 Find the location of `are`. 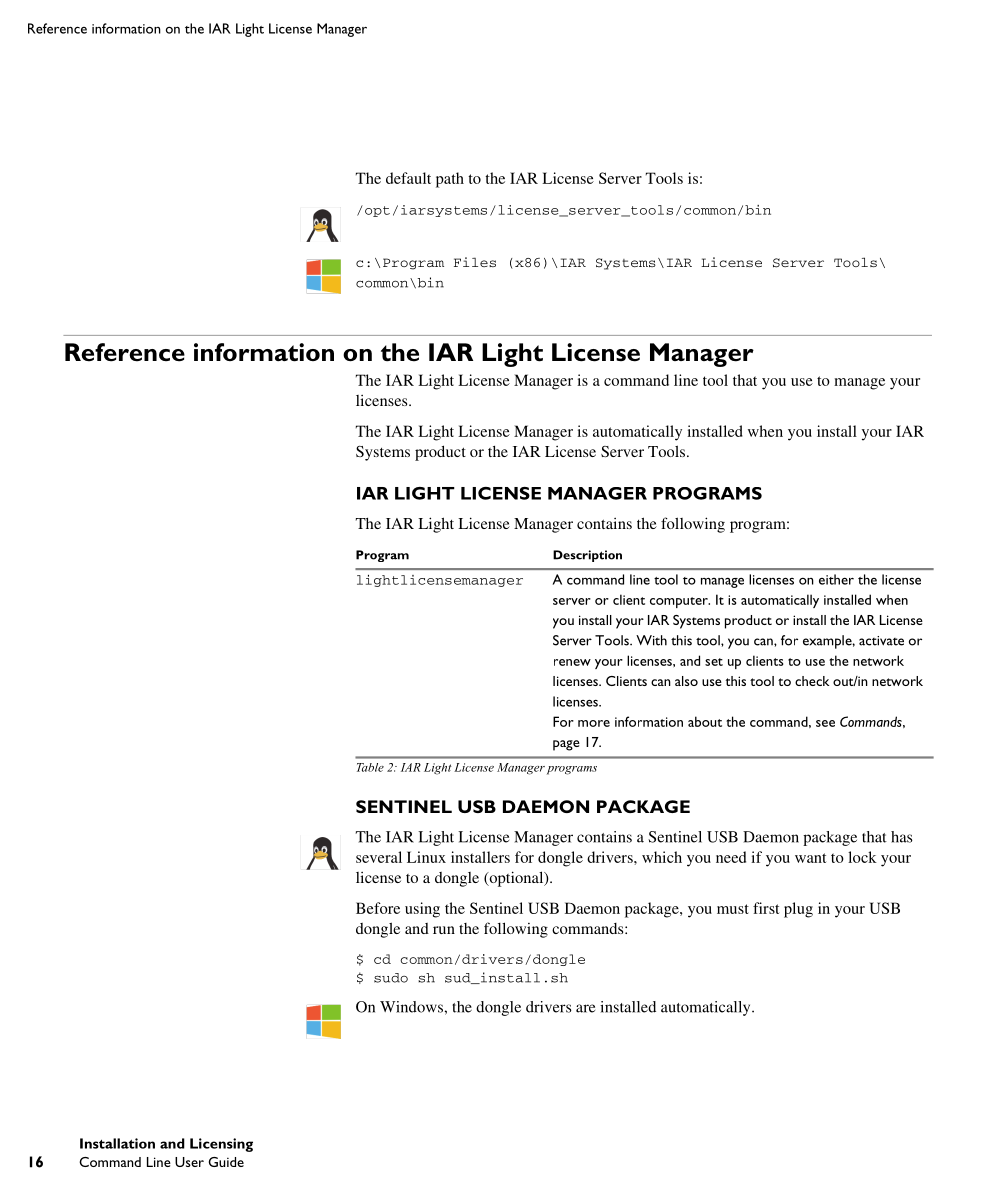

are is located at coordinates (585, 1008).
